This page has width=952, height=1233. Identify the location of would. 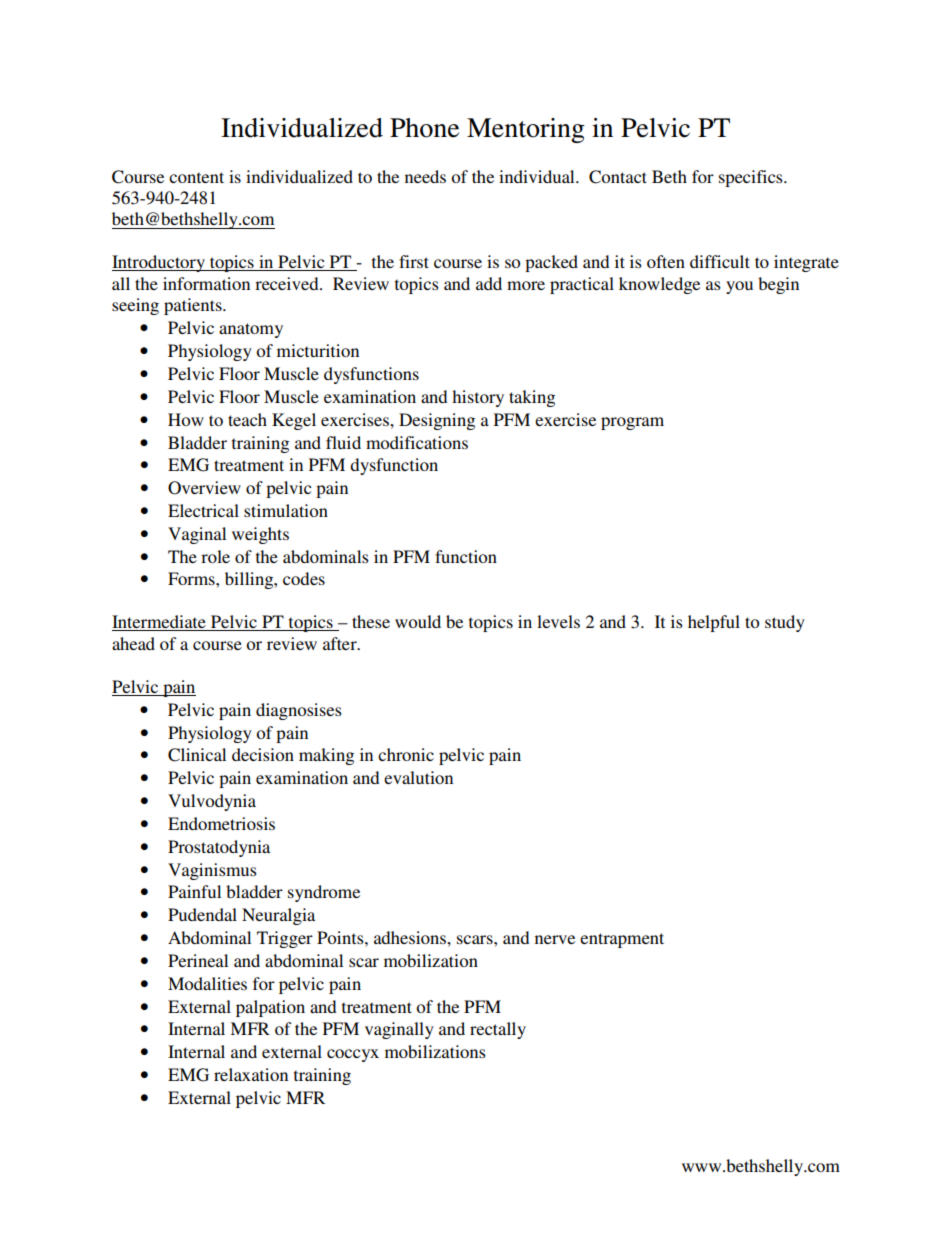
(418, 621).
